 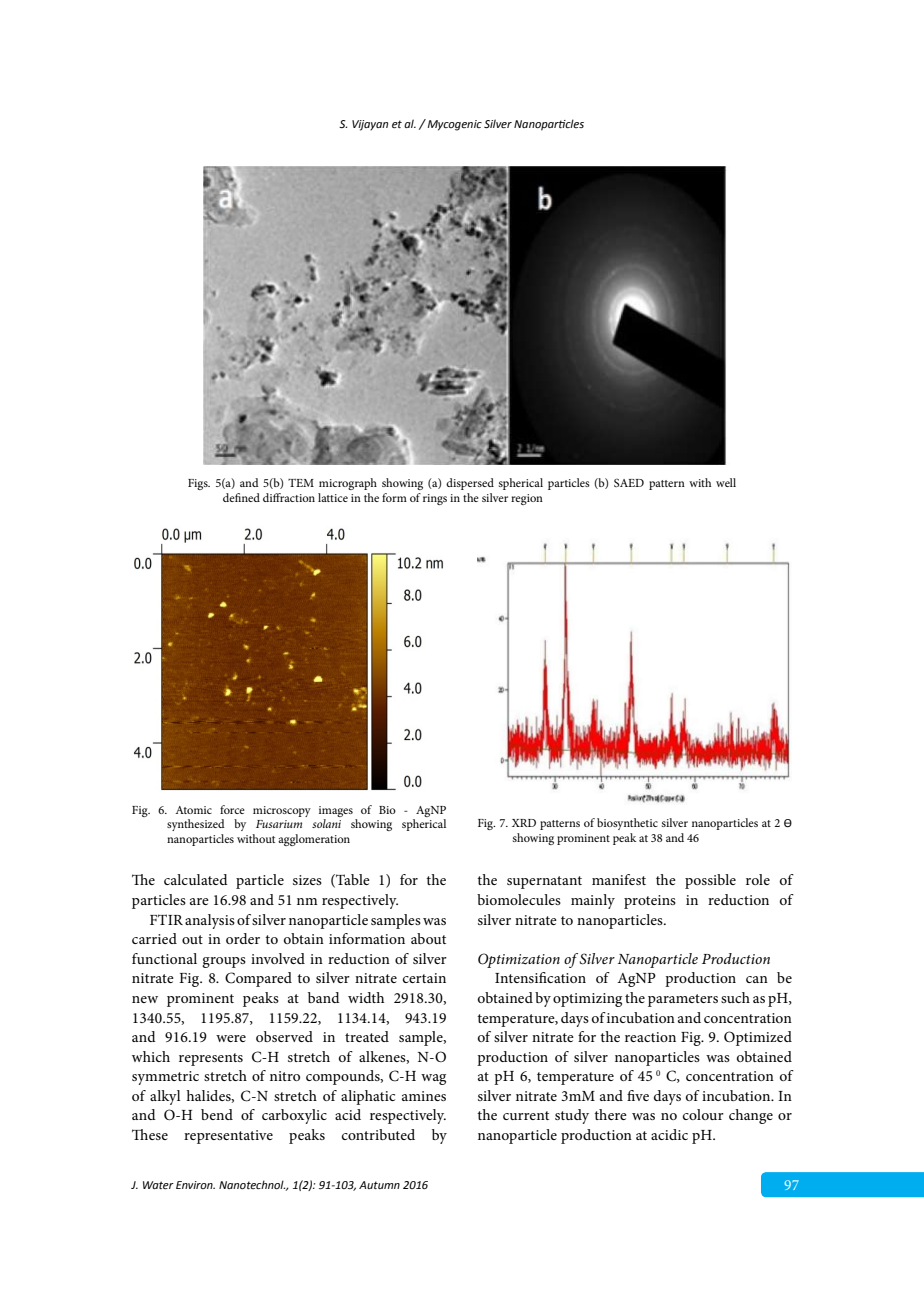 What do you see at coordinates (158, 1185) in the page?
I see `Water` at bounding box center [158, 1185].
